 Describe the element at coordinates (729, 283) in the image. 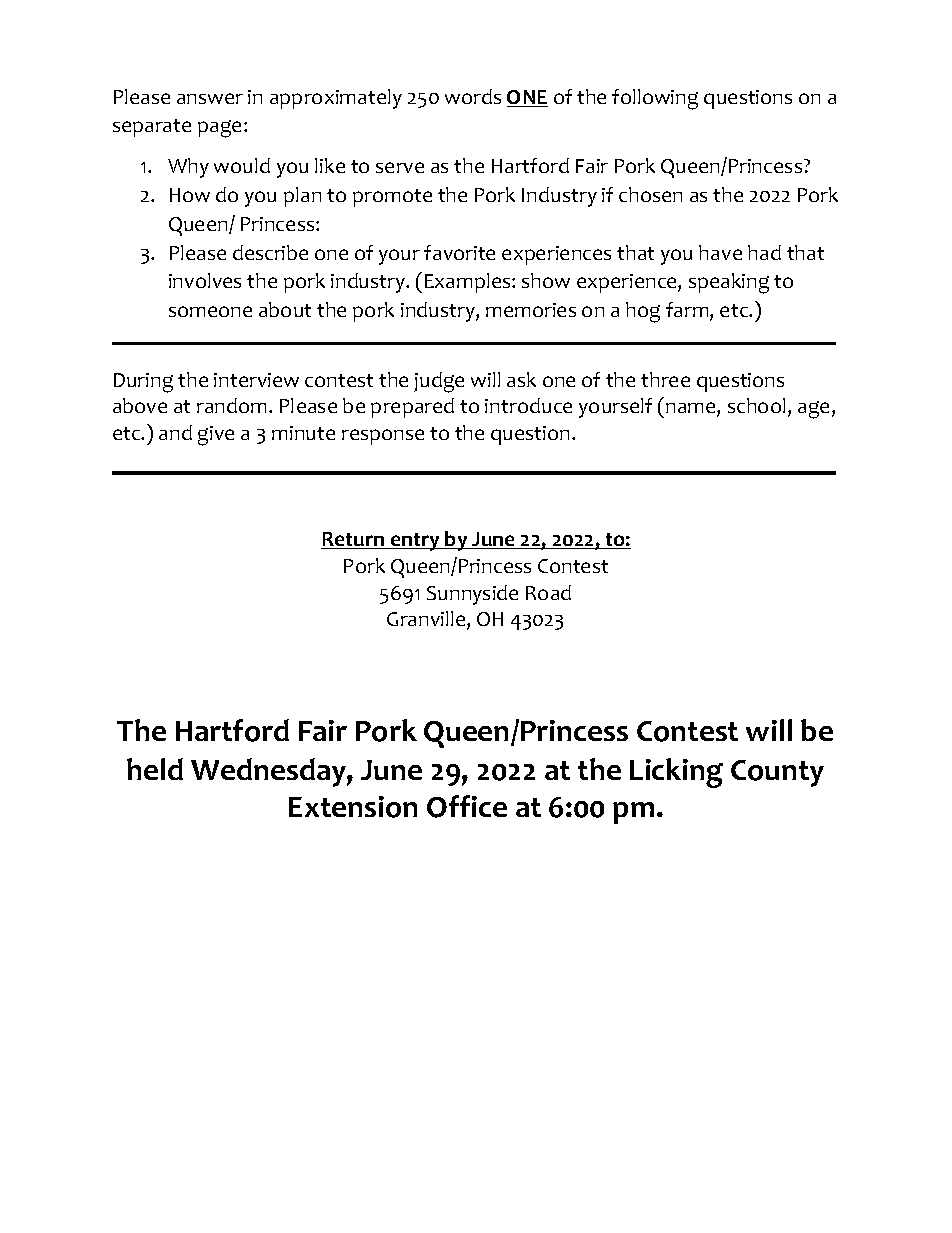

I see `speaking` at that location.
